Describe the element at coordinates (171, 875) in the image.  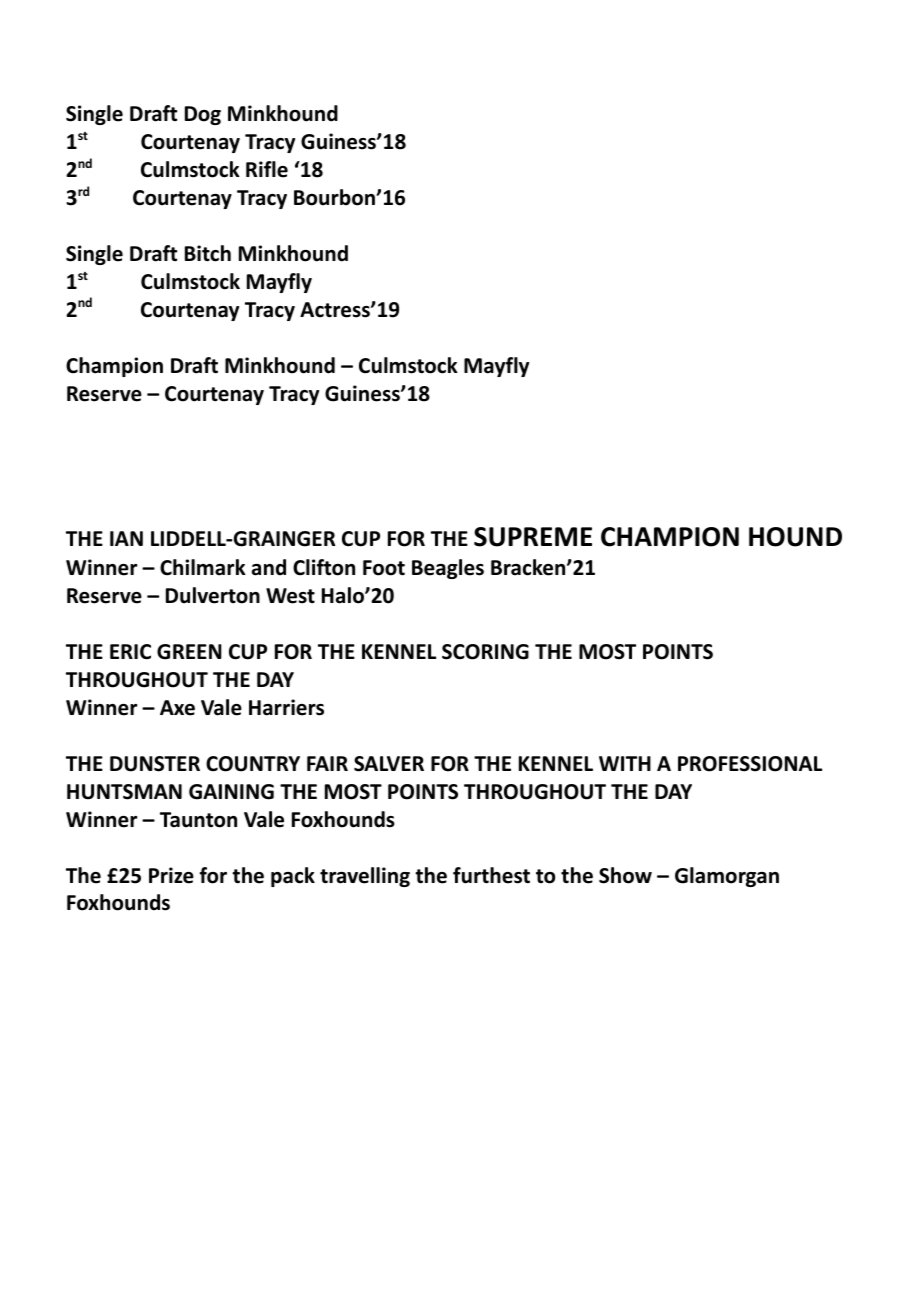
I see `Prize` at that location.
